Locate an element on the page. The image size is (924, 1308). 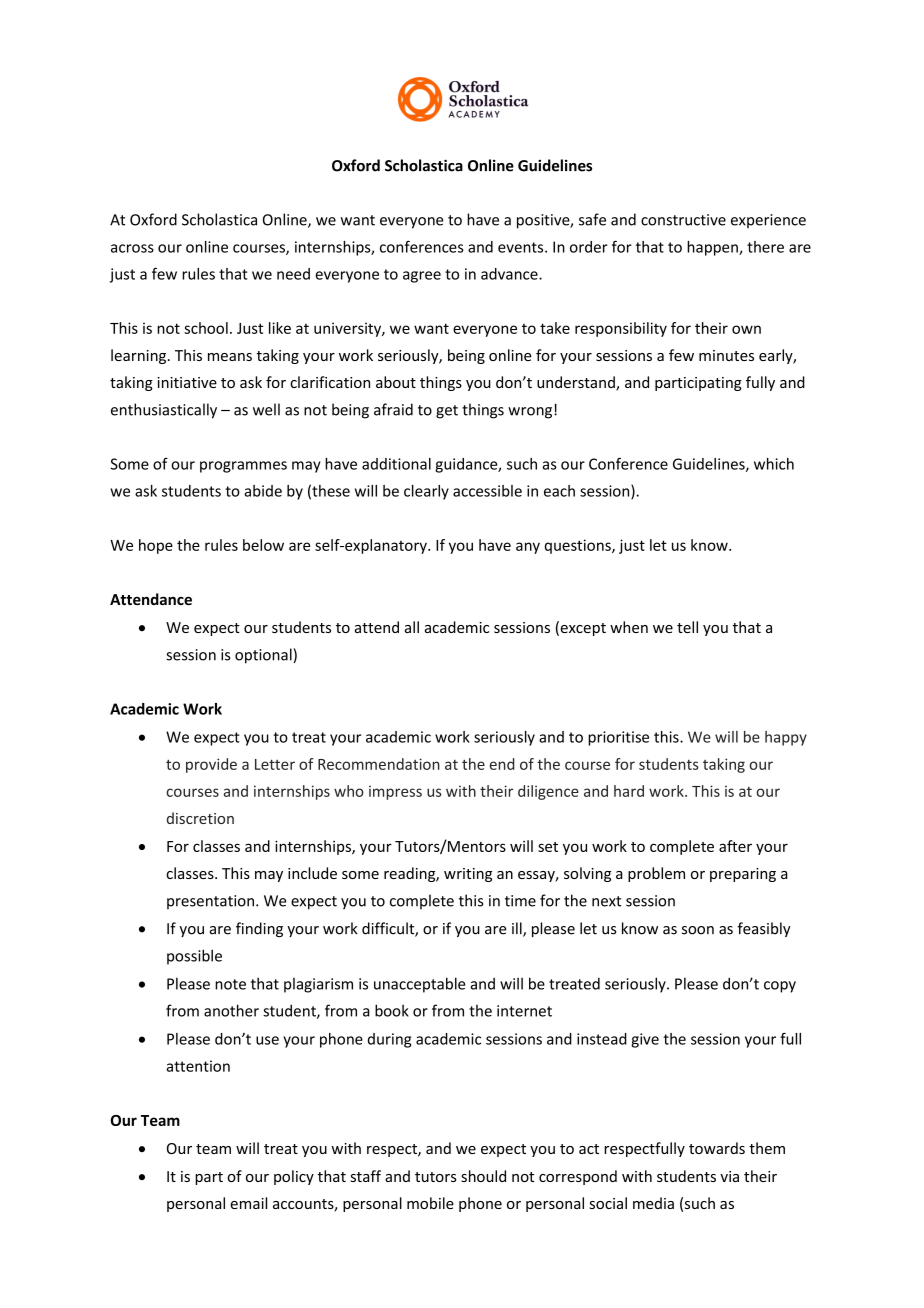
below is located at coordinates (263, 545).
